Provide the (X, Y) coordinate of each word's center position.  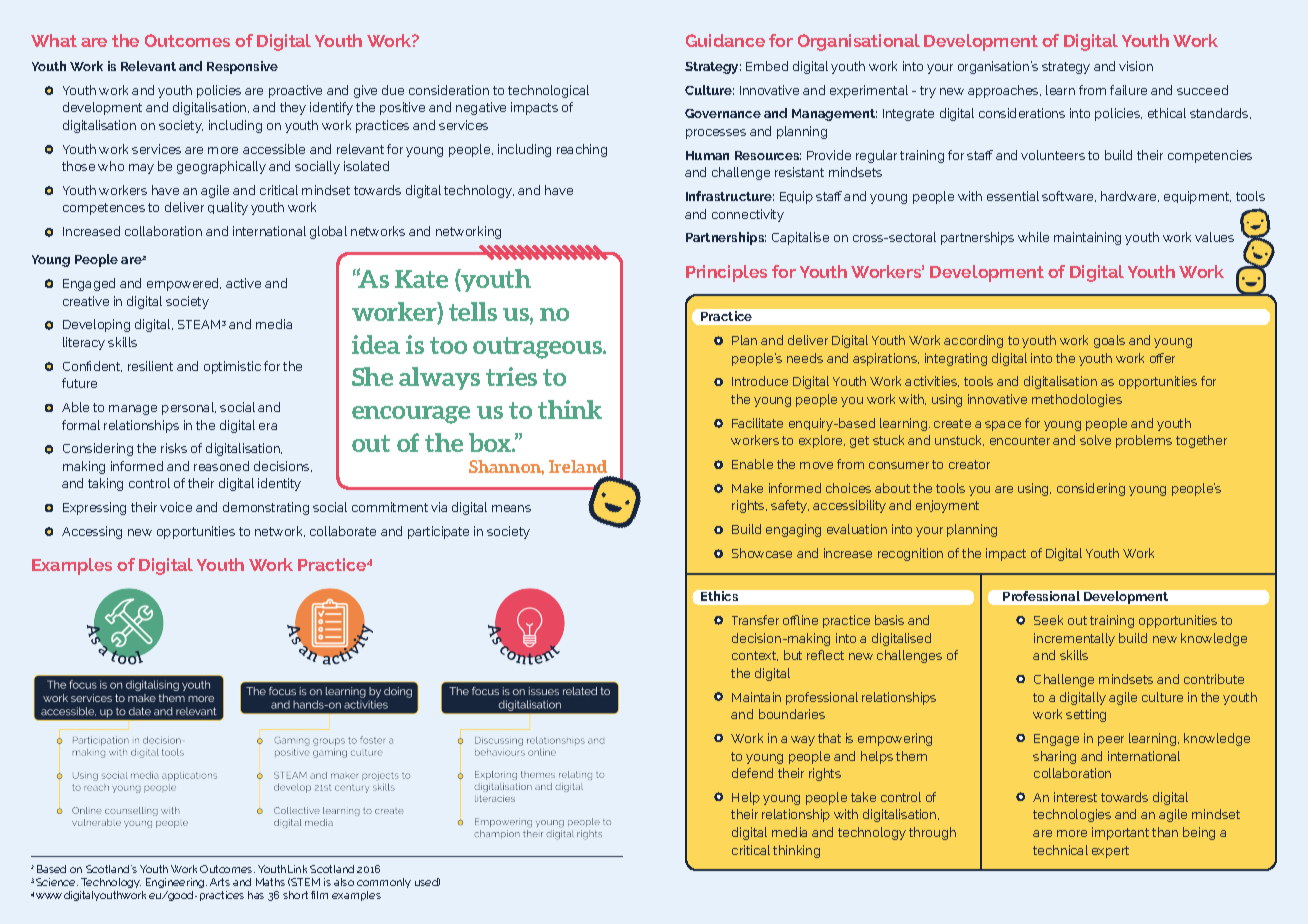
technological (548, 91)
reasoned (221, 466)
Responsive (242, 67)
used (427, 882)
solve (1095, 440)
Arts (220, 882)
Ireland (578, 466)
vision (1136, 66)
